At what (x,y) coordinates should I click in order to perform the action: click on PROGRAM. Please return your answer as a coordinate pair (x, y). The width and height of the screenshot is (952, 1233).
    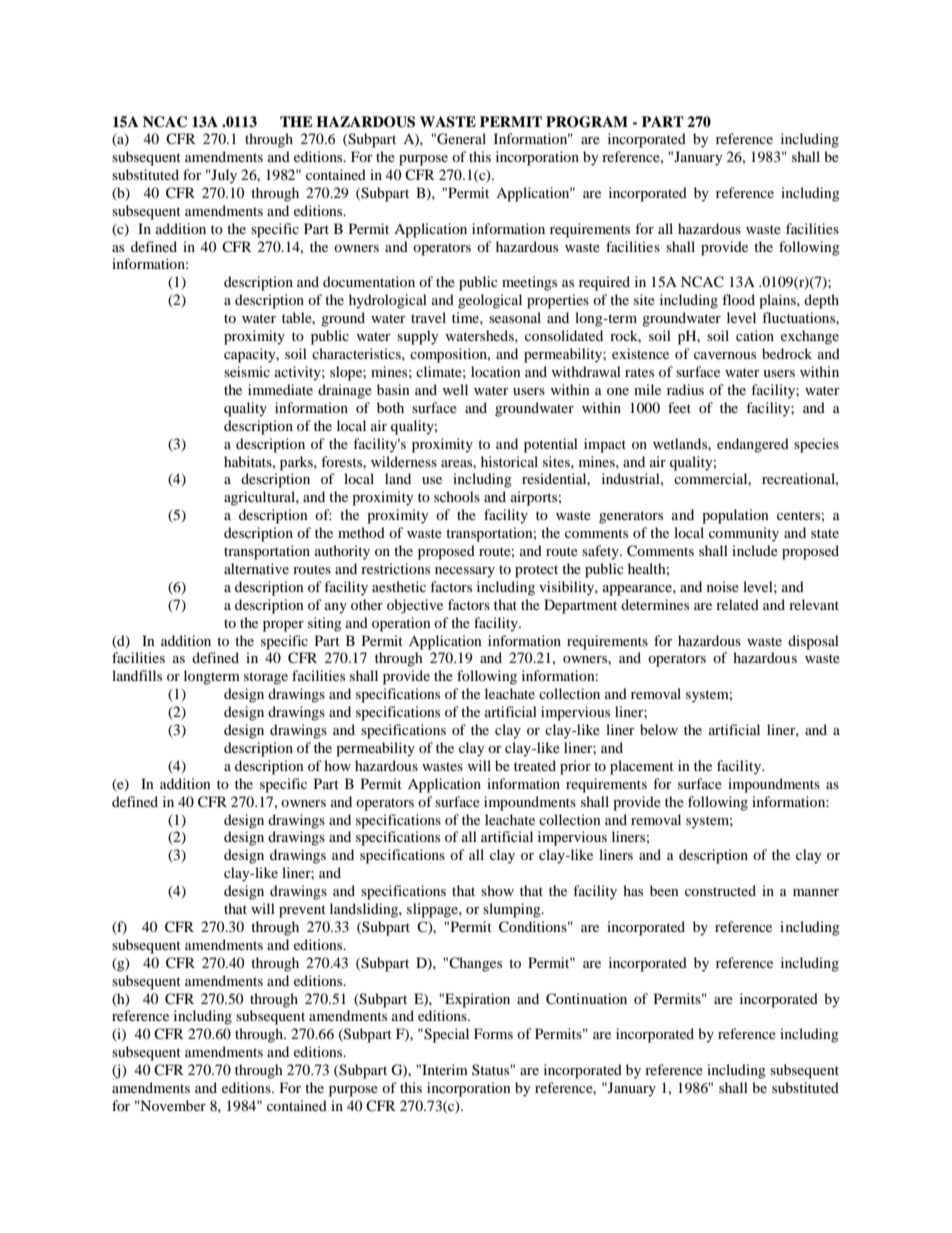
    Looking at the image, I should click on (587, 122).
